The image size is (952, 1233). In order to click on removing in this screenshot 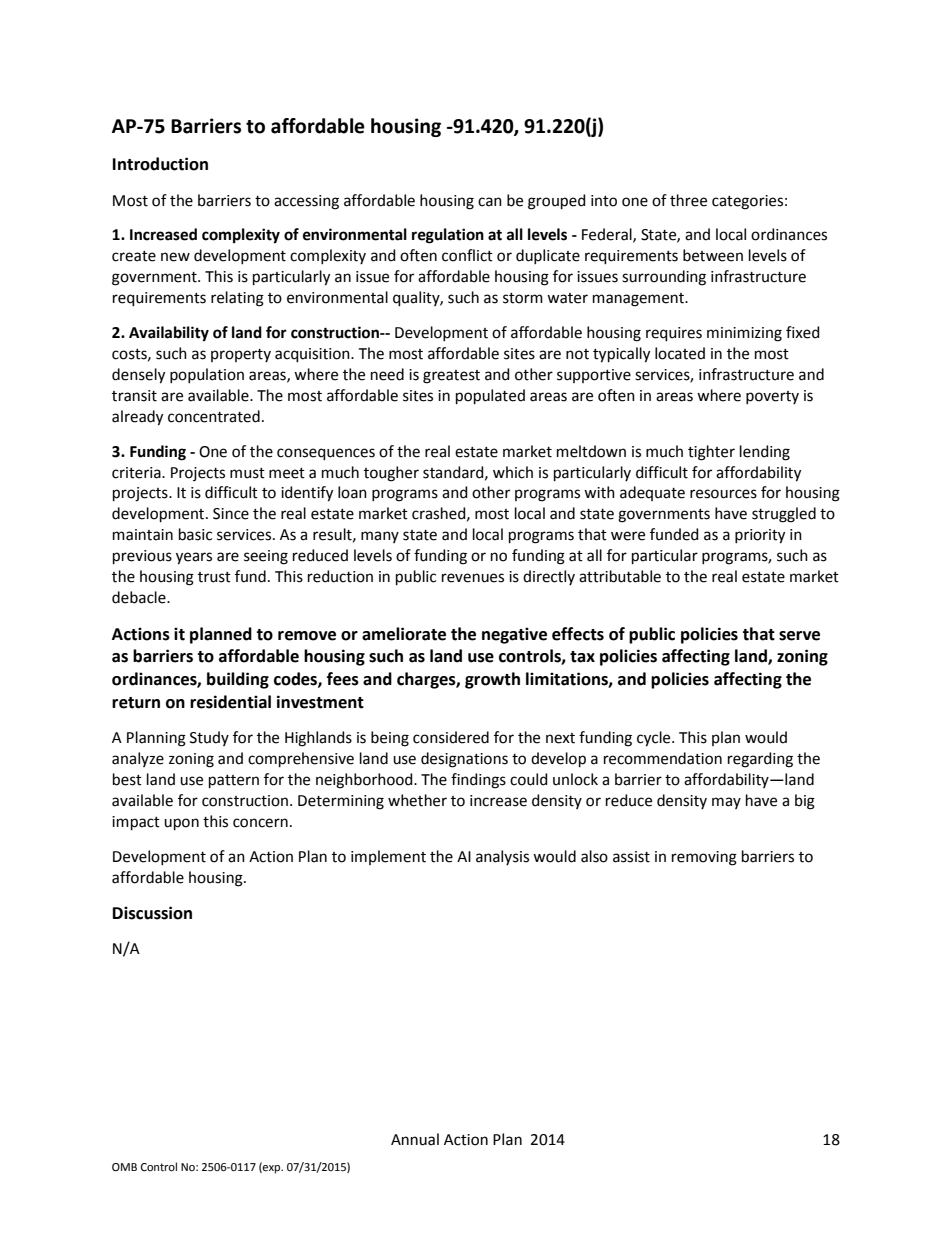, I will do `click(704, 858)`.
